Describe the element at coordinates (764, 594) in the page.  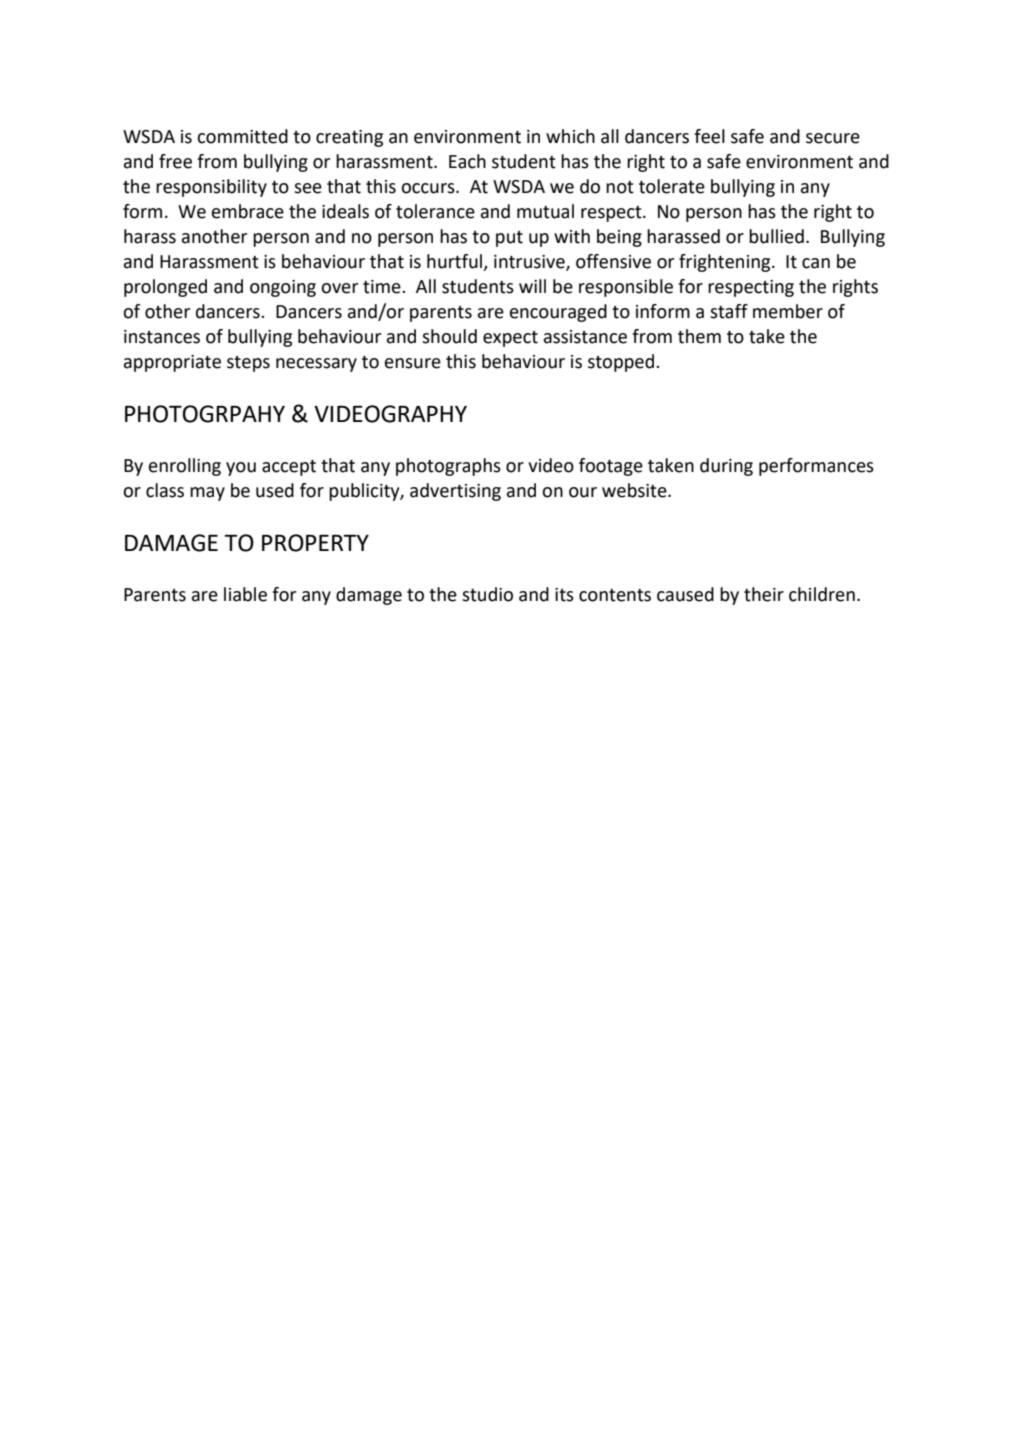
I see `their` at that location.
